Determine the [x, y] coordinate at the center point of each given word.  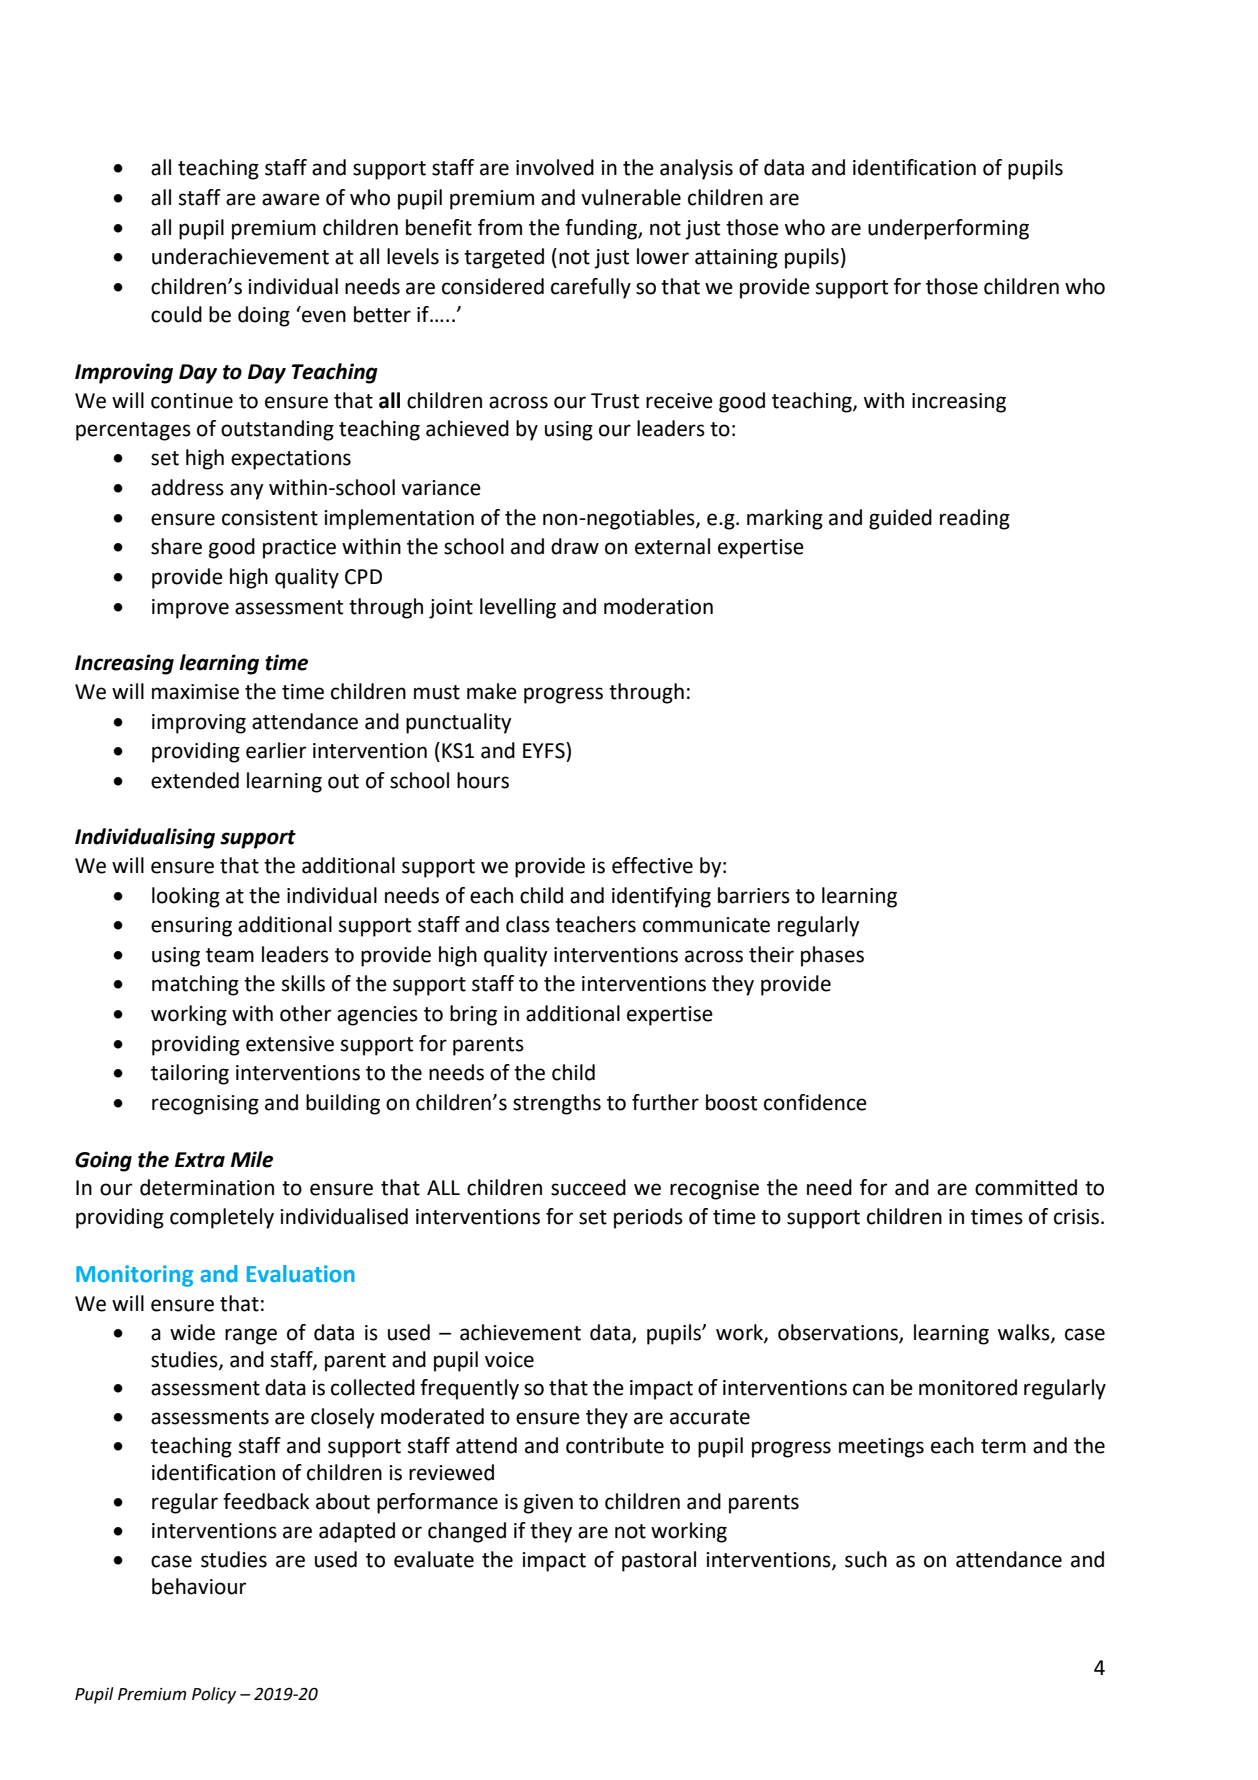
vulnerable [631, 197]
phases [832, 956]
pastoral [659, 1561]
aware [291, 199]
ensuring [191, 927]
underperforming [948, 229]
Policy [214, 1695]
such [866, 1559]
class [528, 924]
